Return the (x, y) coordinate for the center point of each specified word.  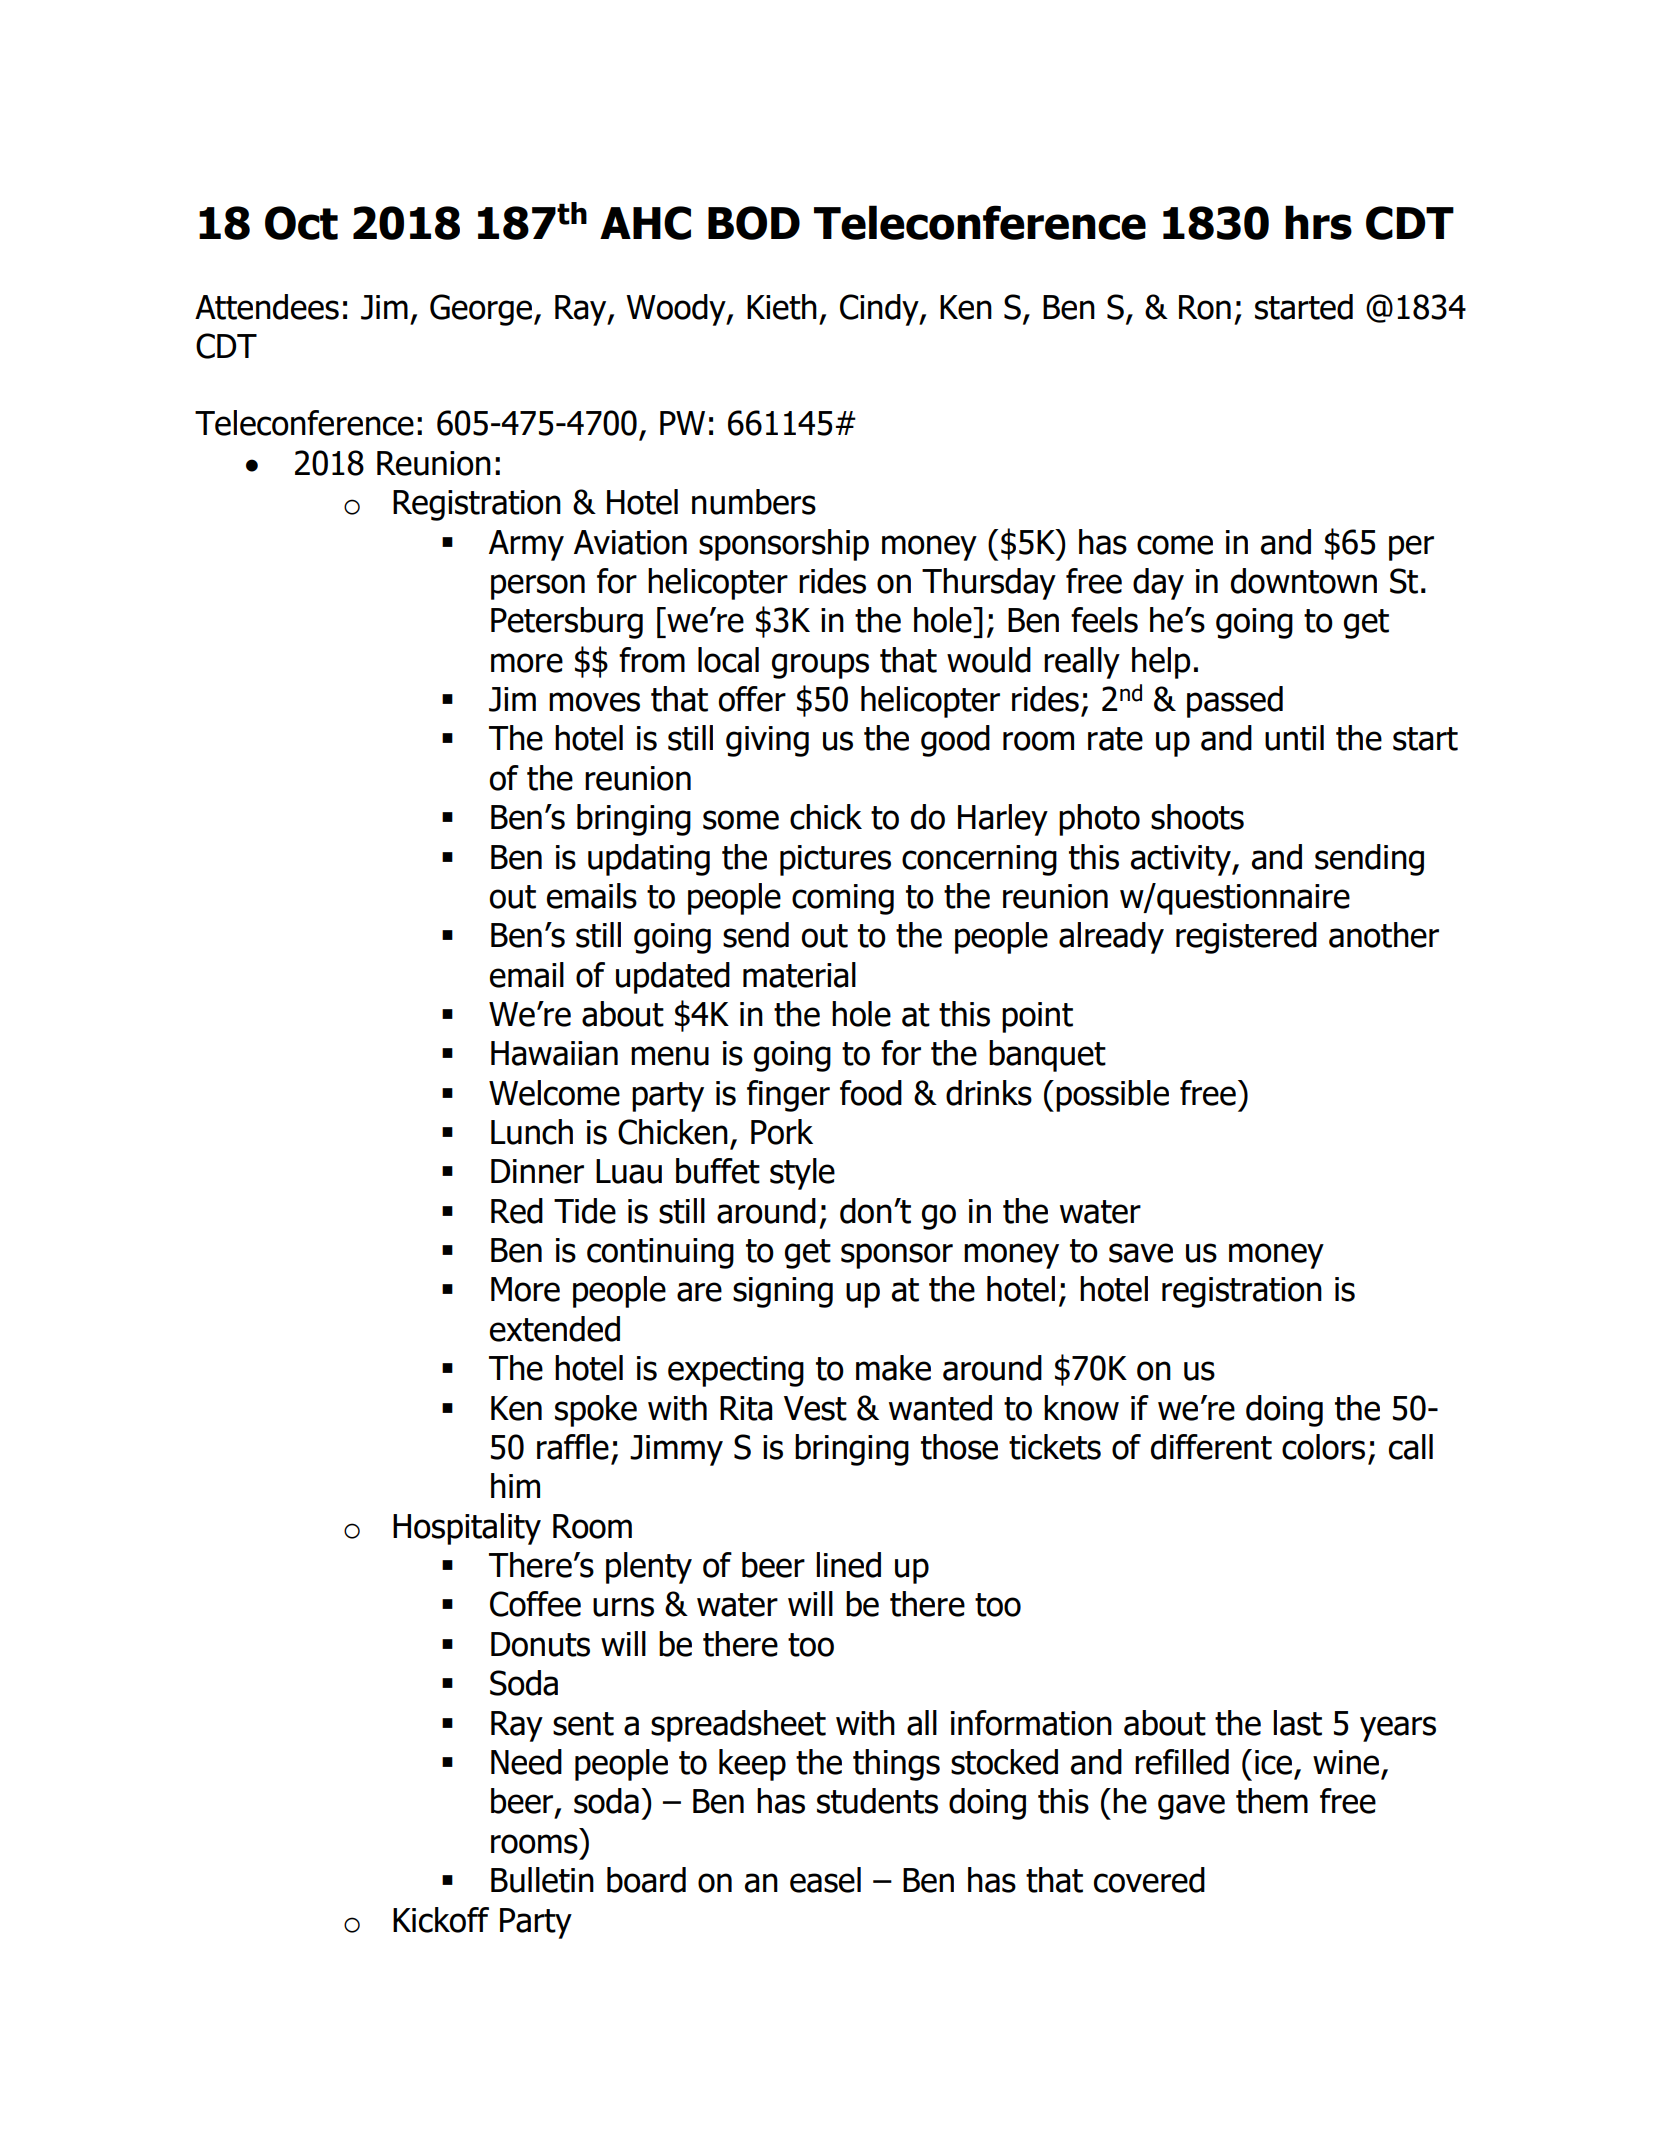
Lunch (532, 1132)
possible (1112, 1096)
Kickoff (441, 1920)
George (482, 310)
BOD (754, 223)
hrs (1318, 222)
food (871, 1093)
